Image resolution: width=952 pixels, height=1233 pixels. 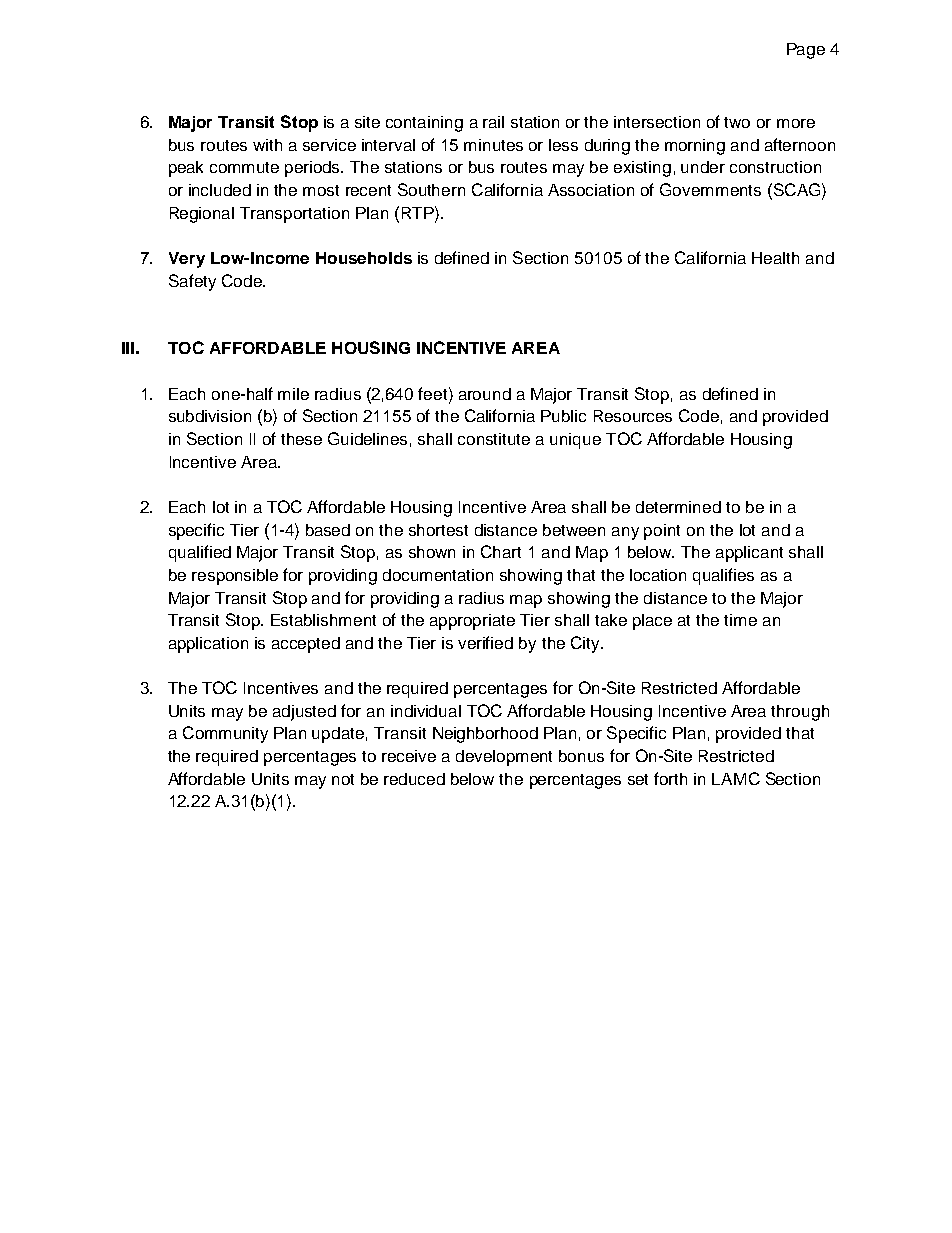 I want to click on forth, so click(x=670, y=778).
